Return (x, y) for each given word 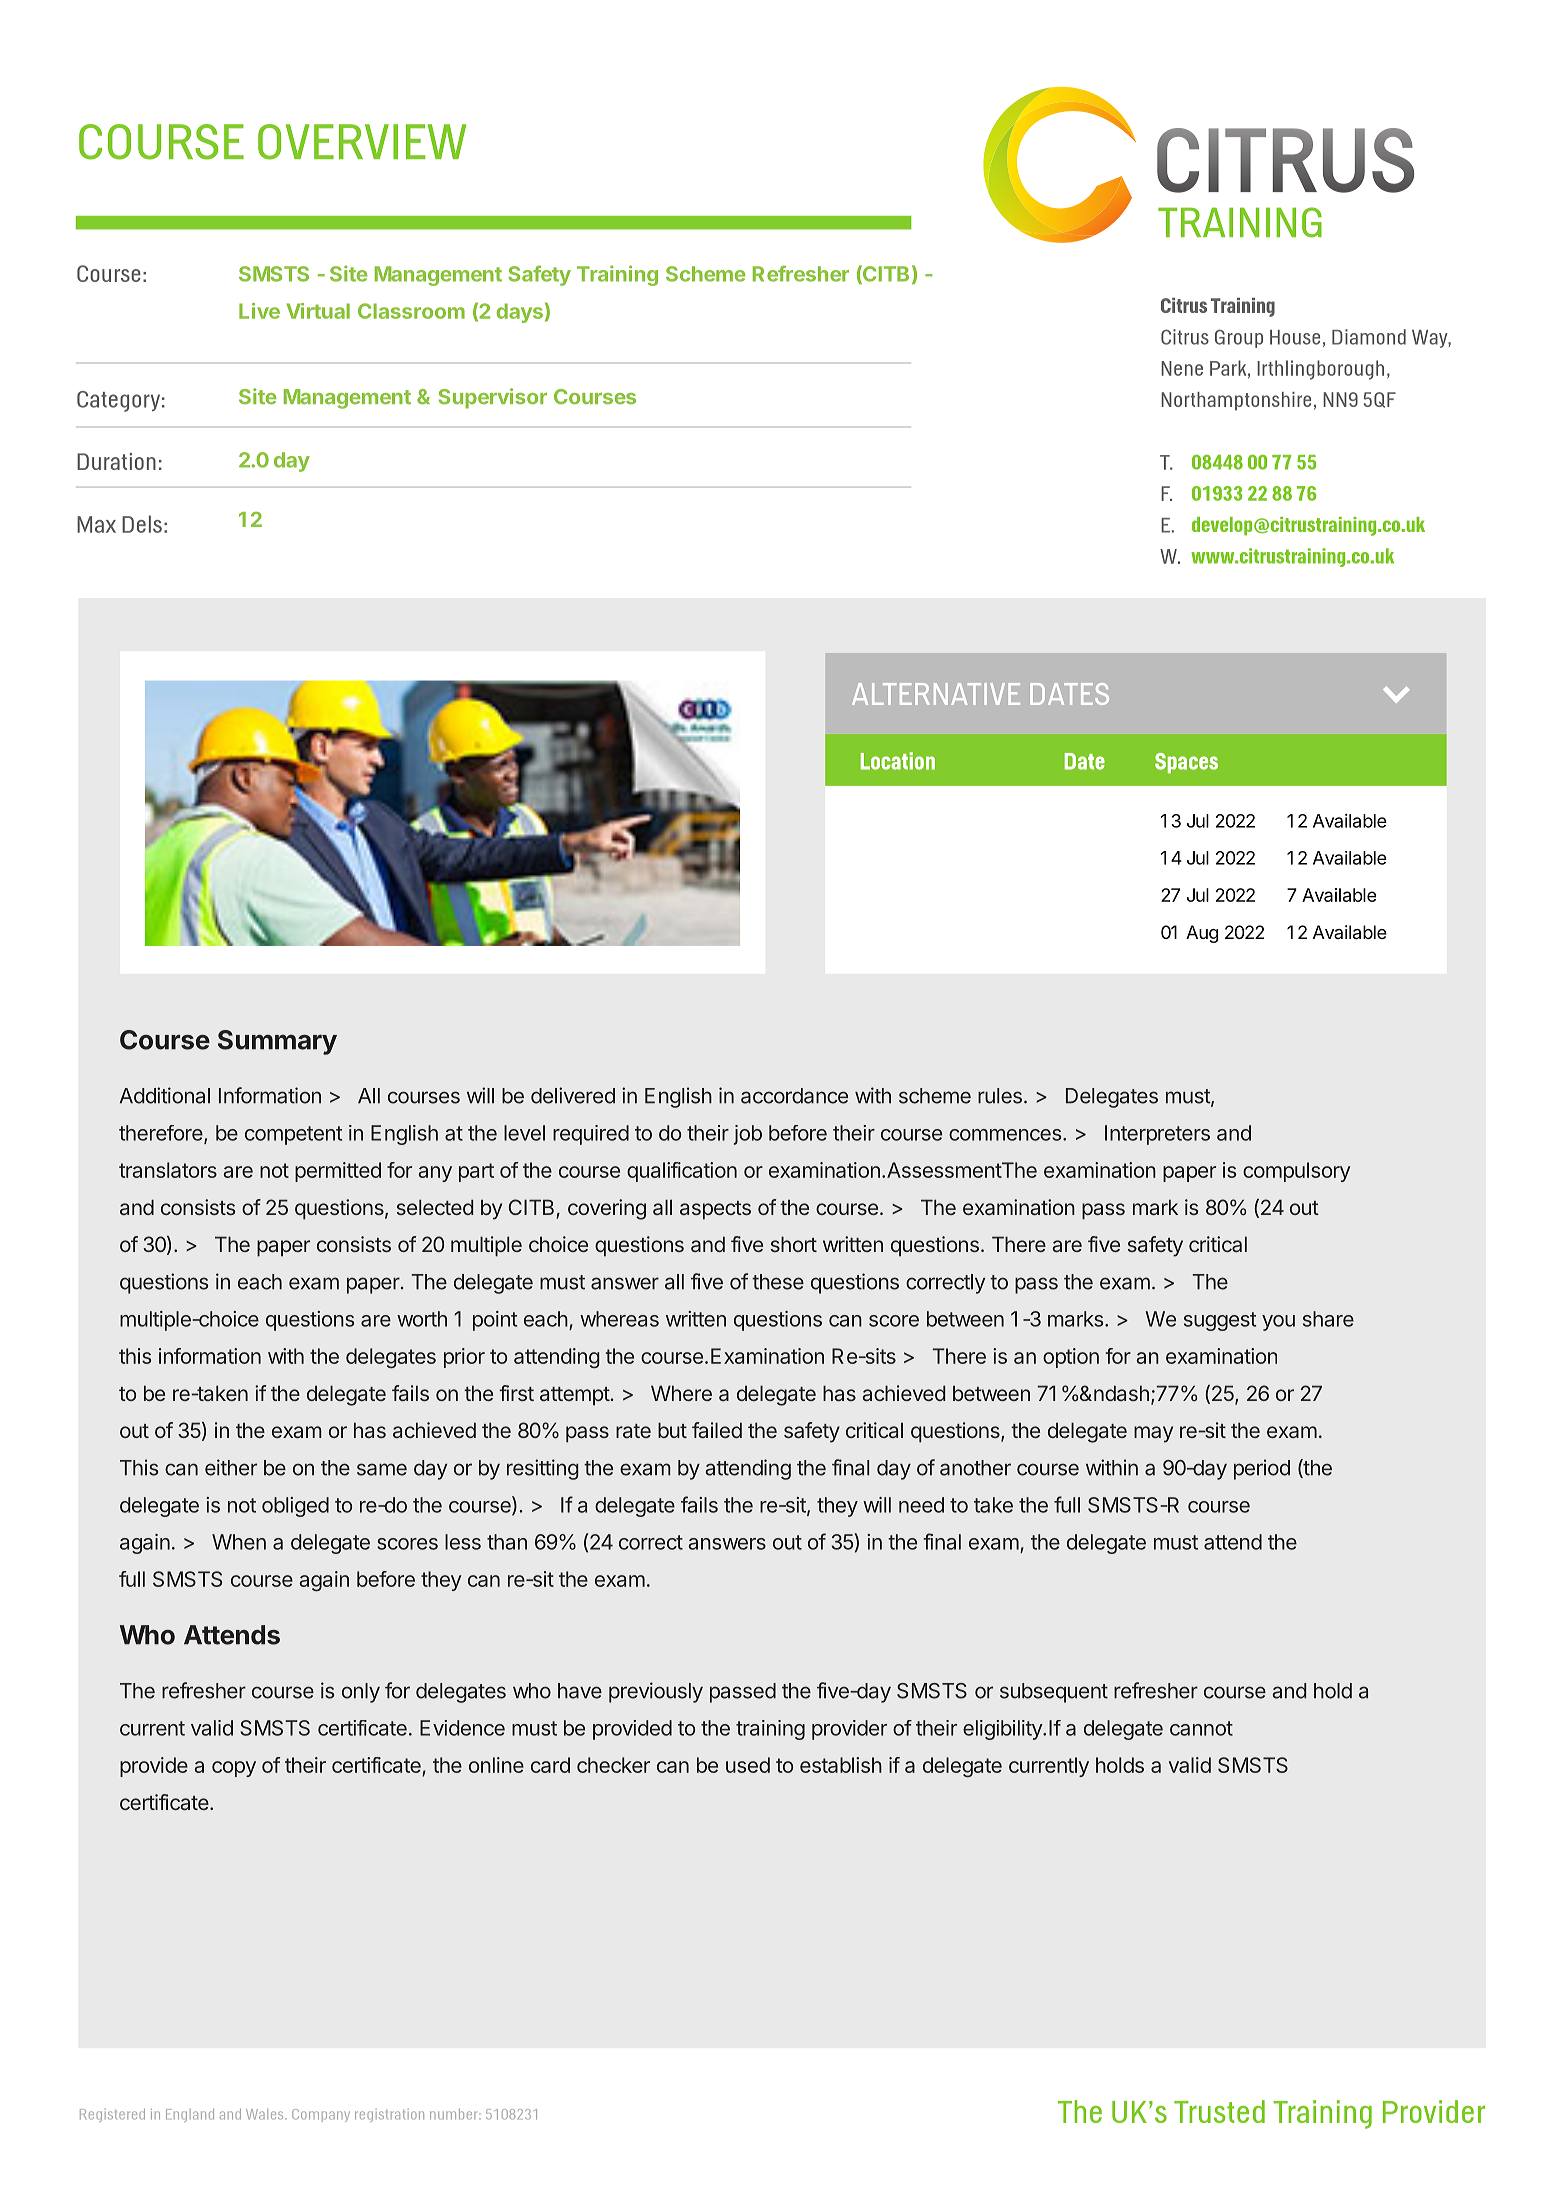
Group (1239, 338)
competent (293, 1135)
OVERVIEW (362, 142)
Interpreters (1157, 1135)
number (455, 2114)
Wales (266, 2114)
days (520, 313)
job (747, 1135)
